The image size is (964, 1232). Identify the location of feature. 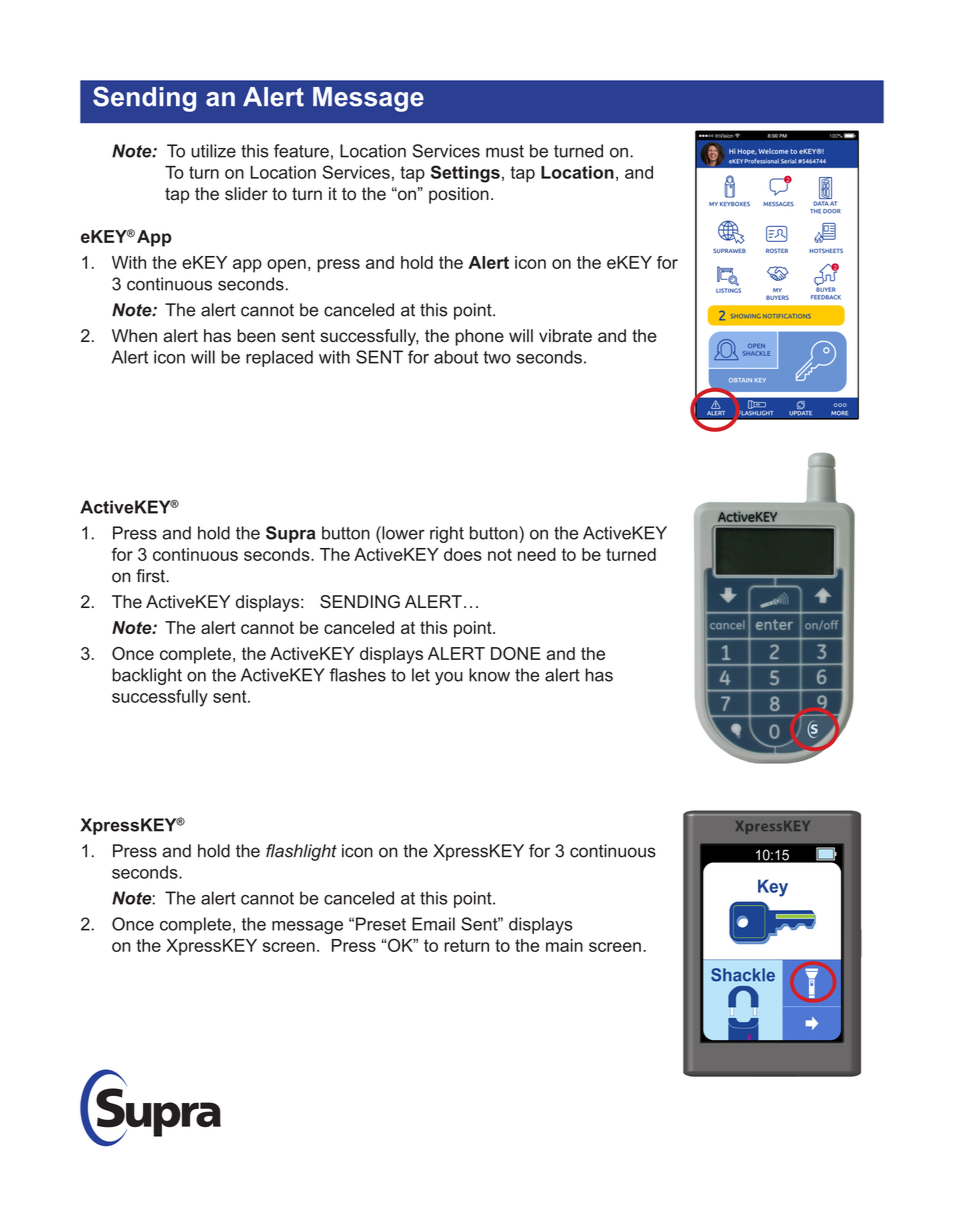
(301, 151).
